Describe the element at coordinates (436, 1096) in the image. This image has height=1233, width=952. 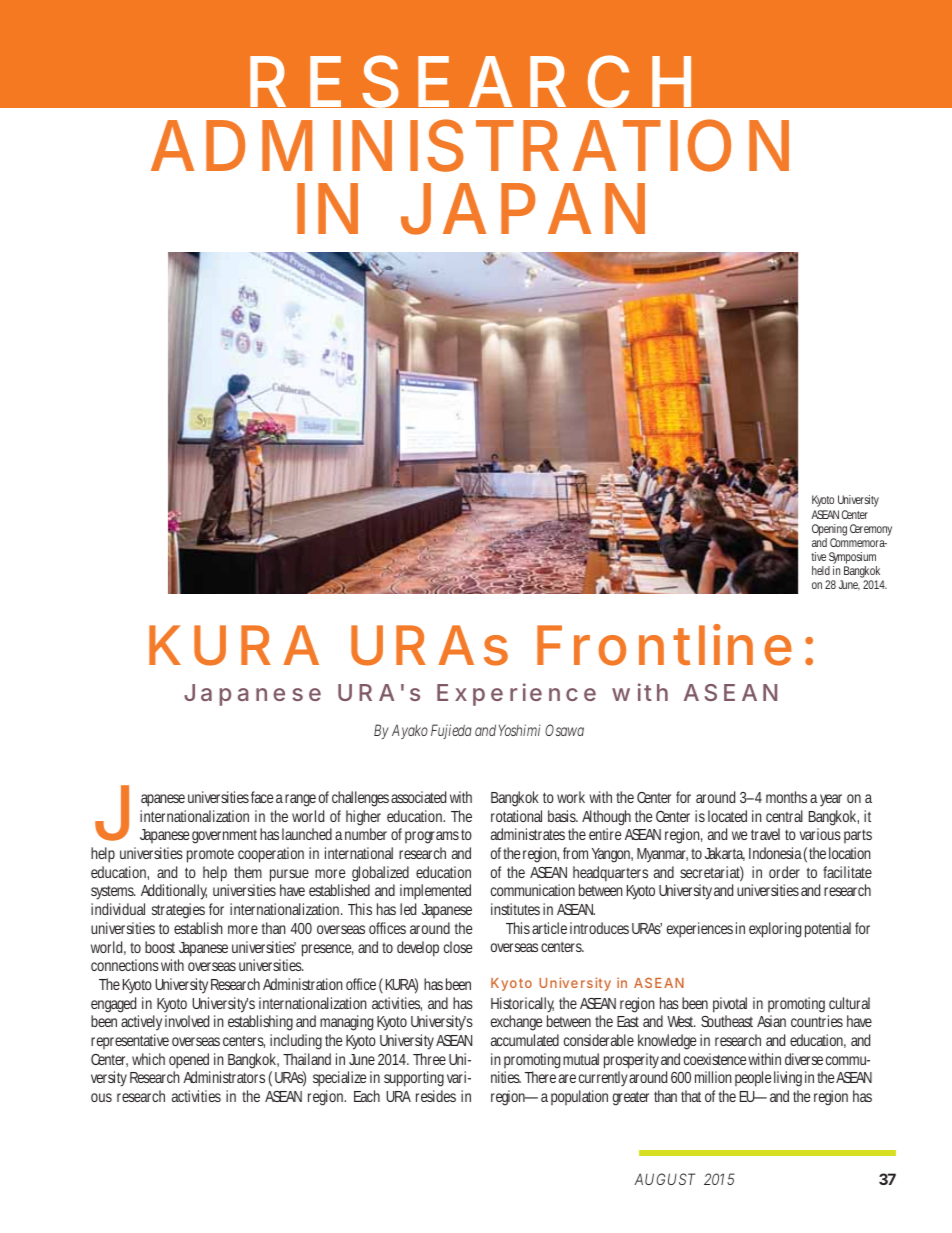
I see `resides` at that location.
